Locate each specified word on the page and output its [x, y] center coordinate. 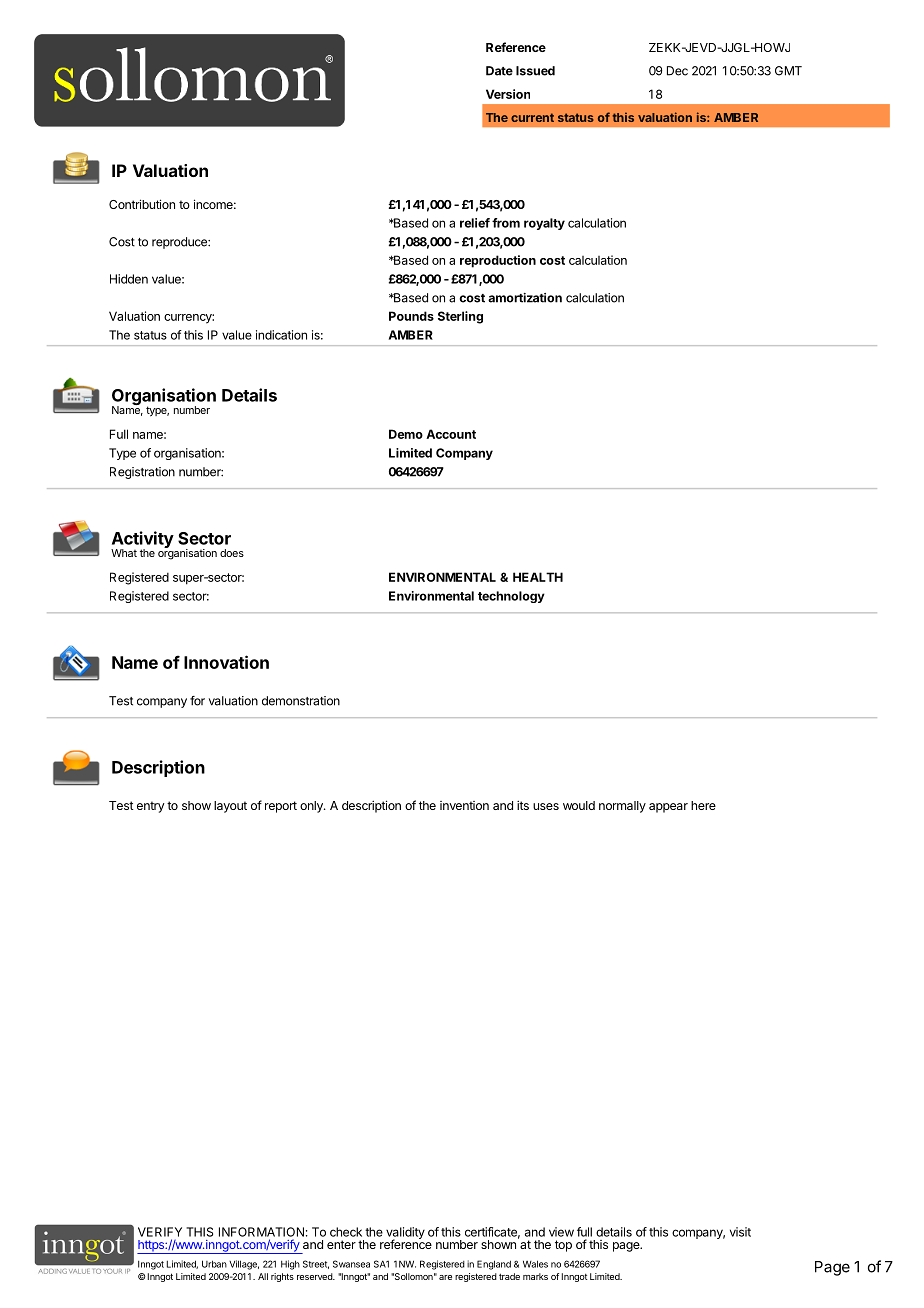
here [703, 805]
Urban [214, 1264]
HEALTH [538, 577]
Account [451, 434]
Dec [677, 71]
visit [740, 1232]
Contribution [142, 204]
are [445, 1277]
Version [508, 94]
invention [464, 805]
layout [230, 807]
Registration [142, 473]
